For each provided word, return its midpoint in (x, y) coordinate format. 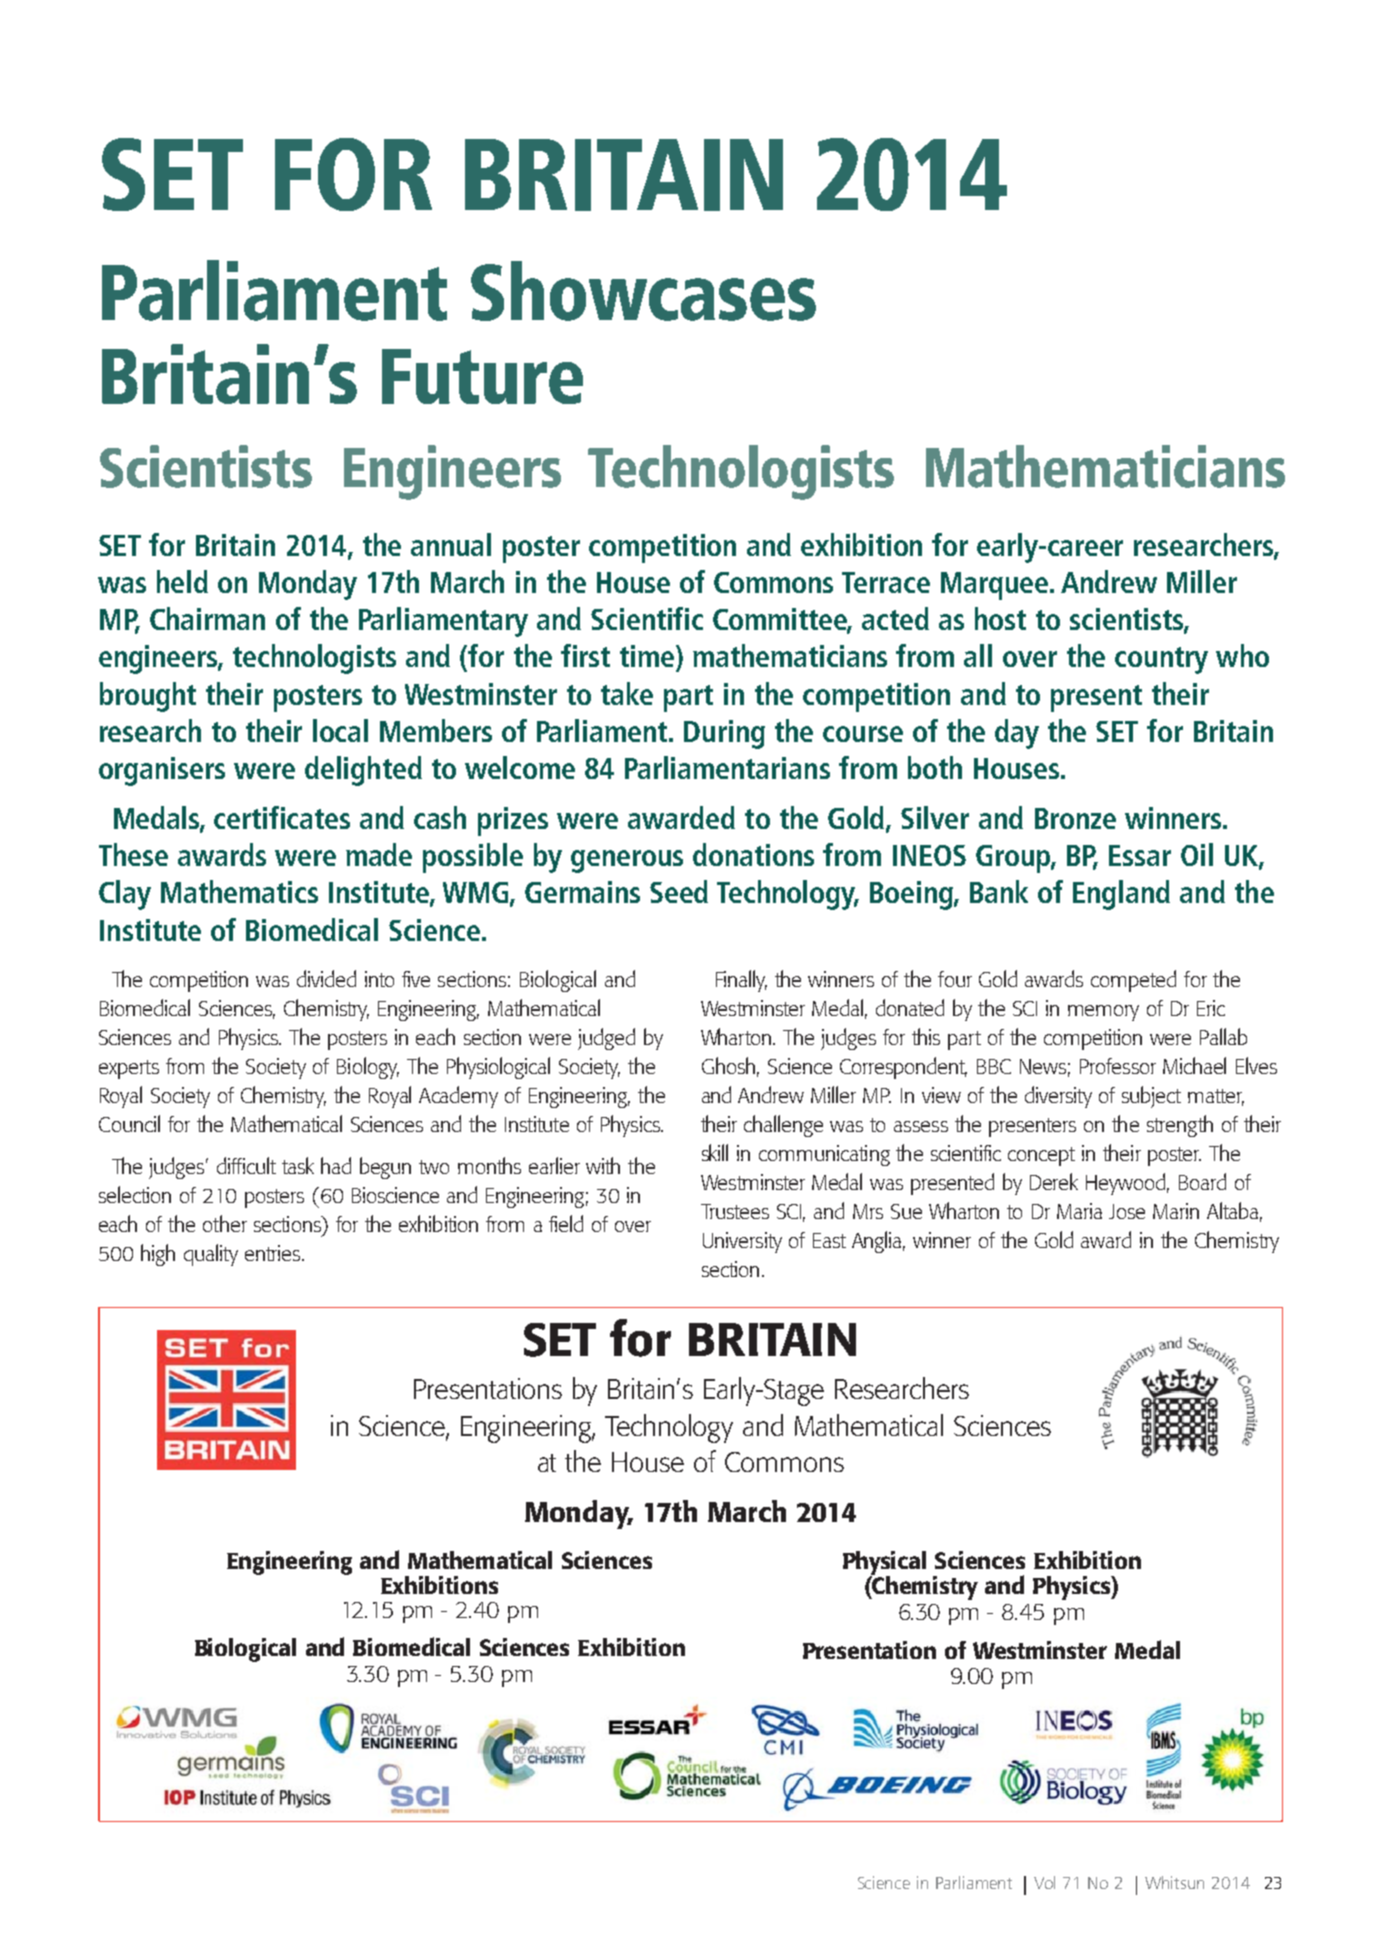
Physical (884, 1564)
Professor (1118, 1066)
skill (715, 1152)
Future (482, 376)
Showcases (643, 291)
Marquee (994, 586)
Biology (368, 1068)
